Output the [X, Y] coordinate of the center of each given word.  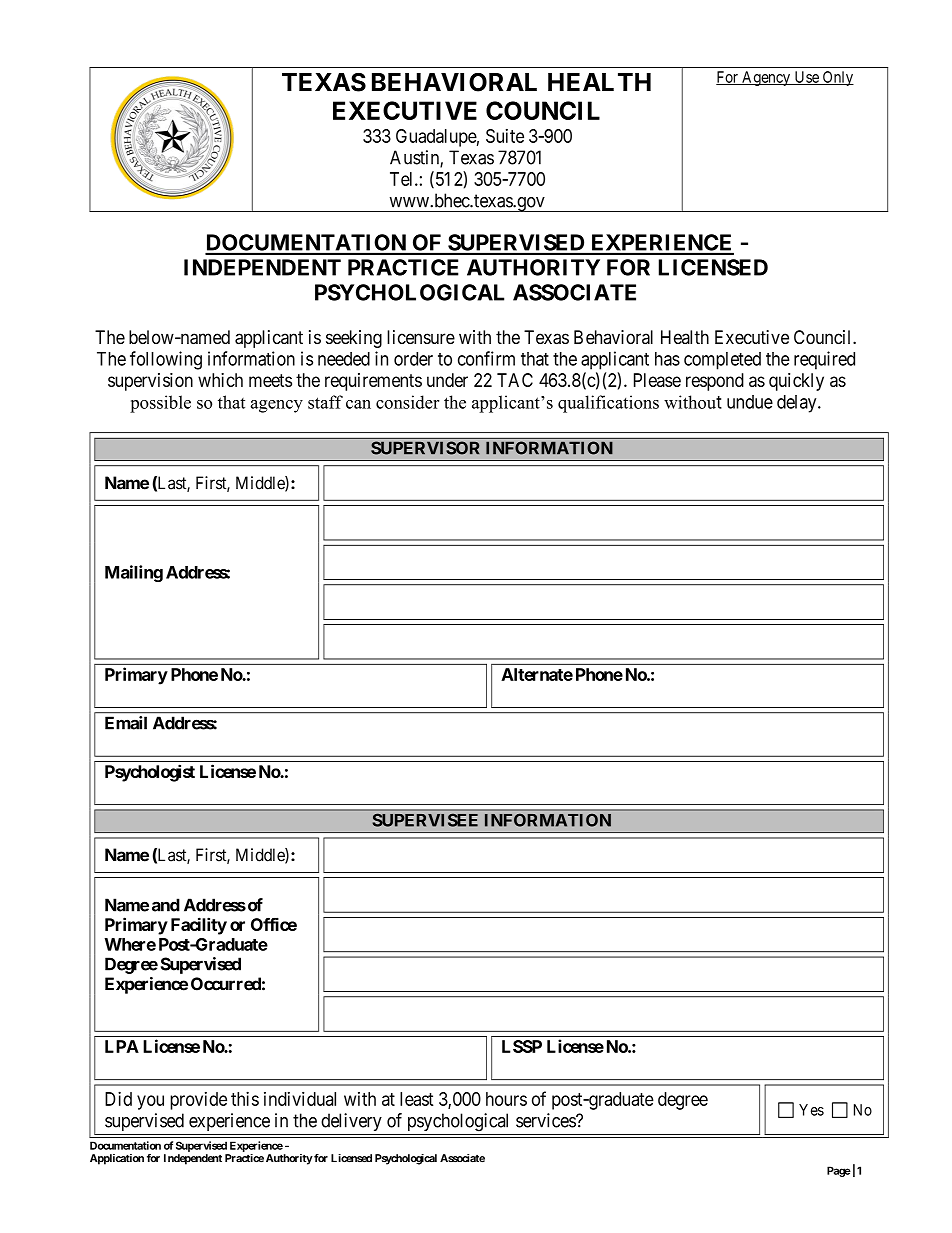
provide [198, 1101]
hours [506, 1099]
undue [750, 402]
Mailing [134, 573]
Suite [505, 136]
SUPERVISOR [425, 448]
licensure [421, 337]
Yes [811, 1110]
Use [806, 78]
